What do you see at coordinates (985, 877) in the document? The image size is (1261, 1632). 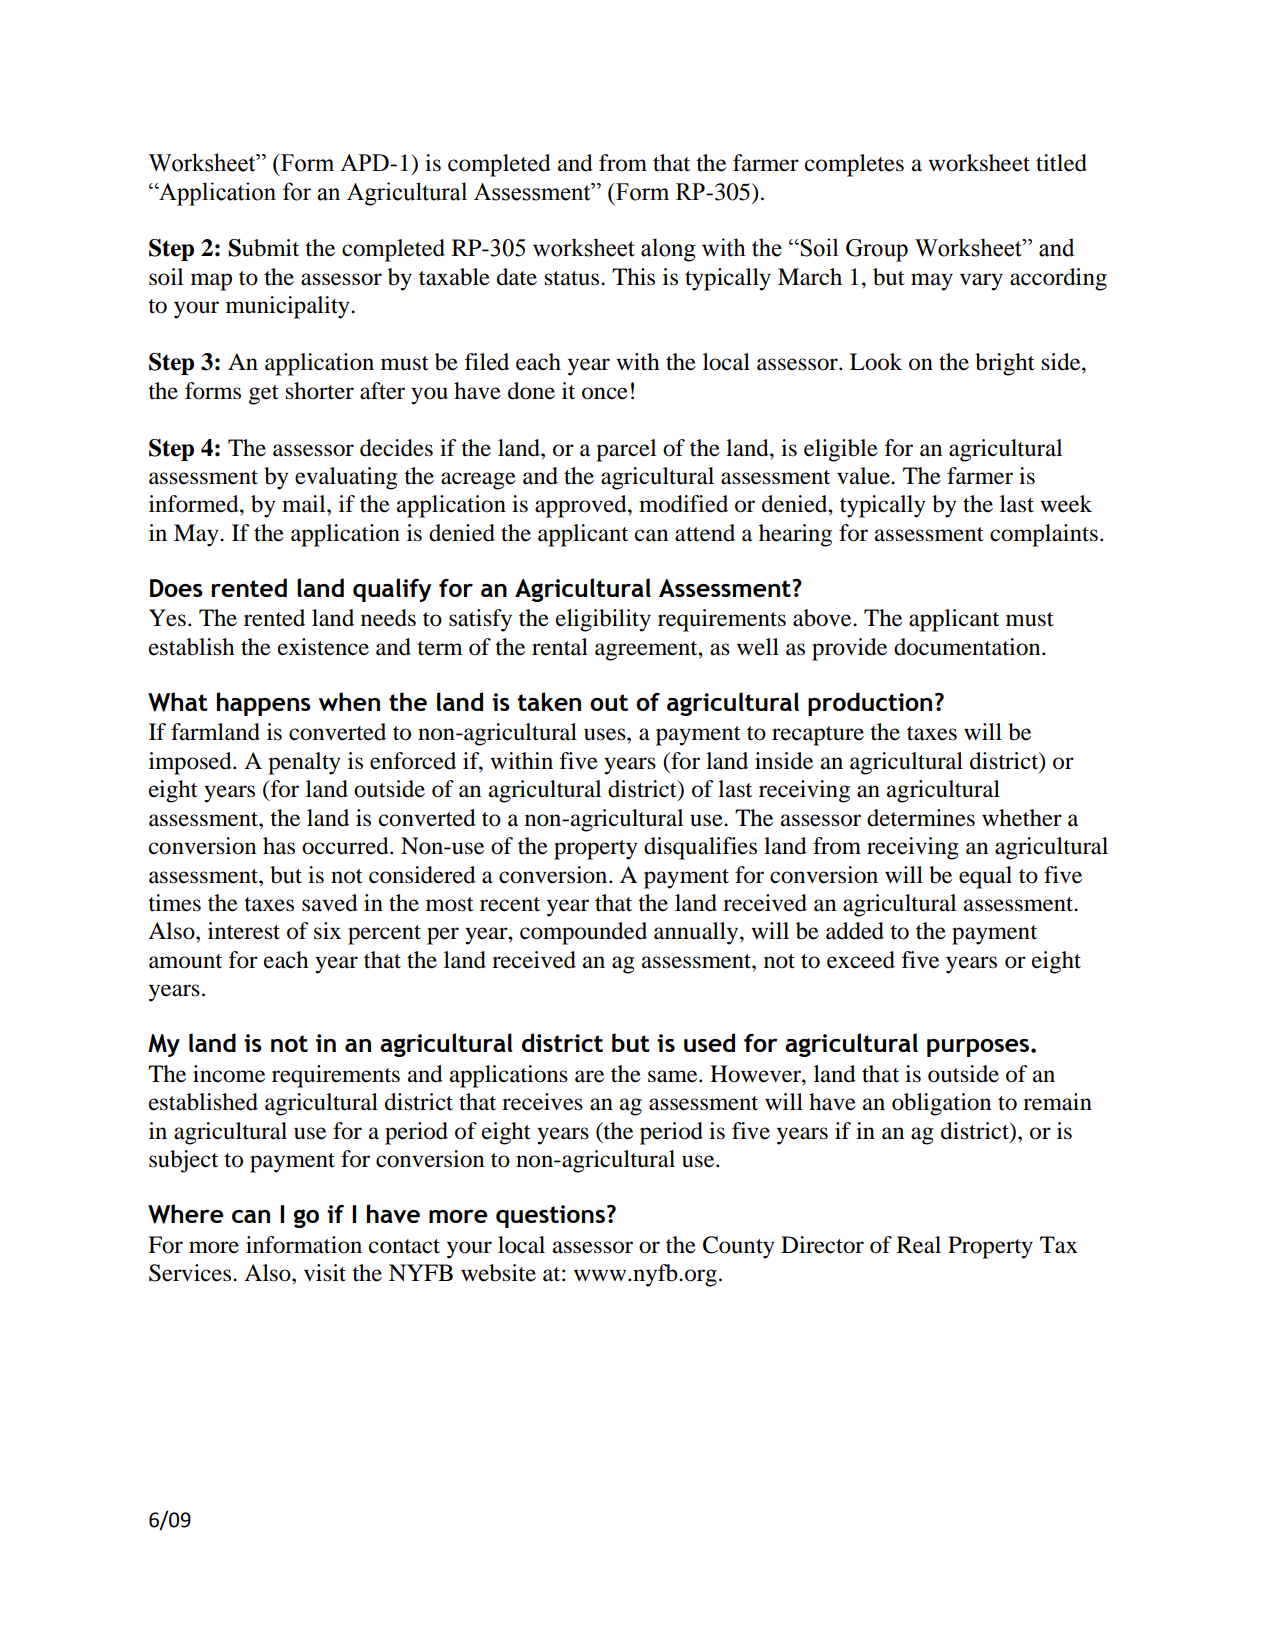 I see `equal` at bounding box center [985, 877].
